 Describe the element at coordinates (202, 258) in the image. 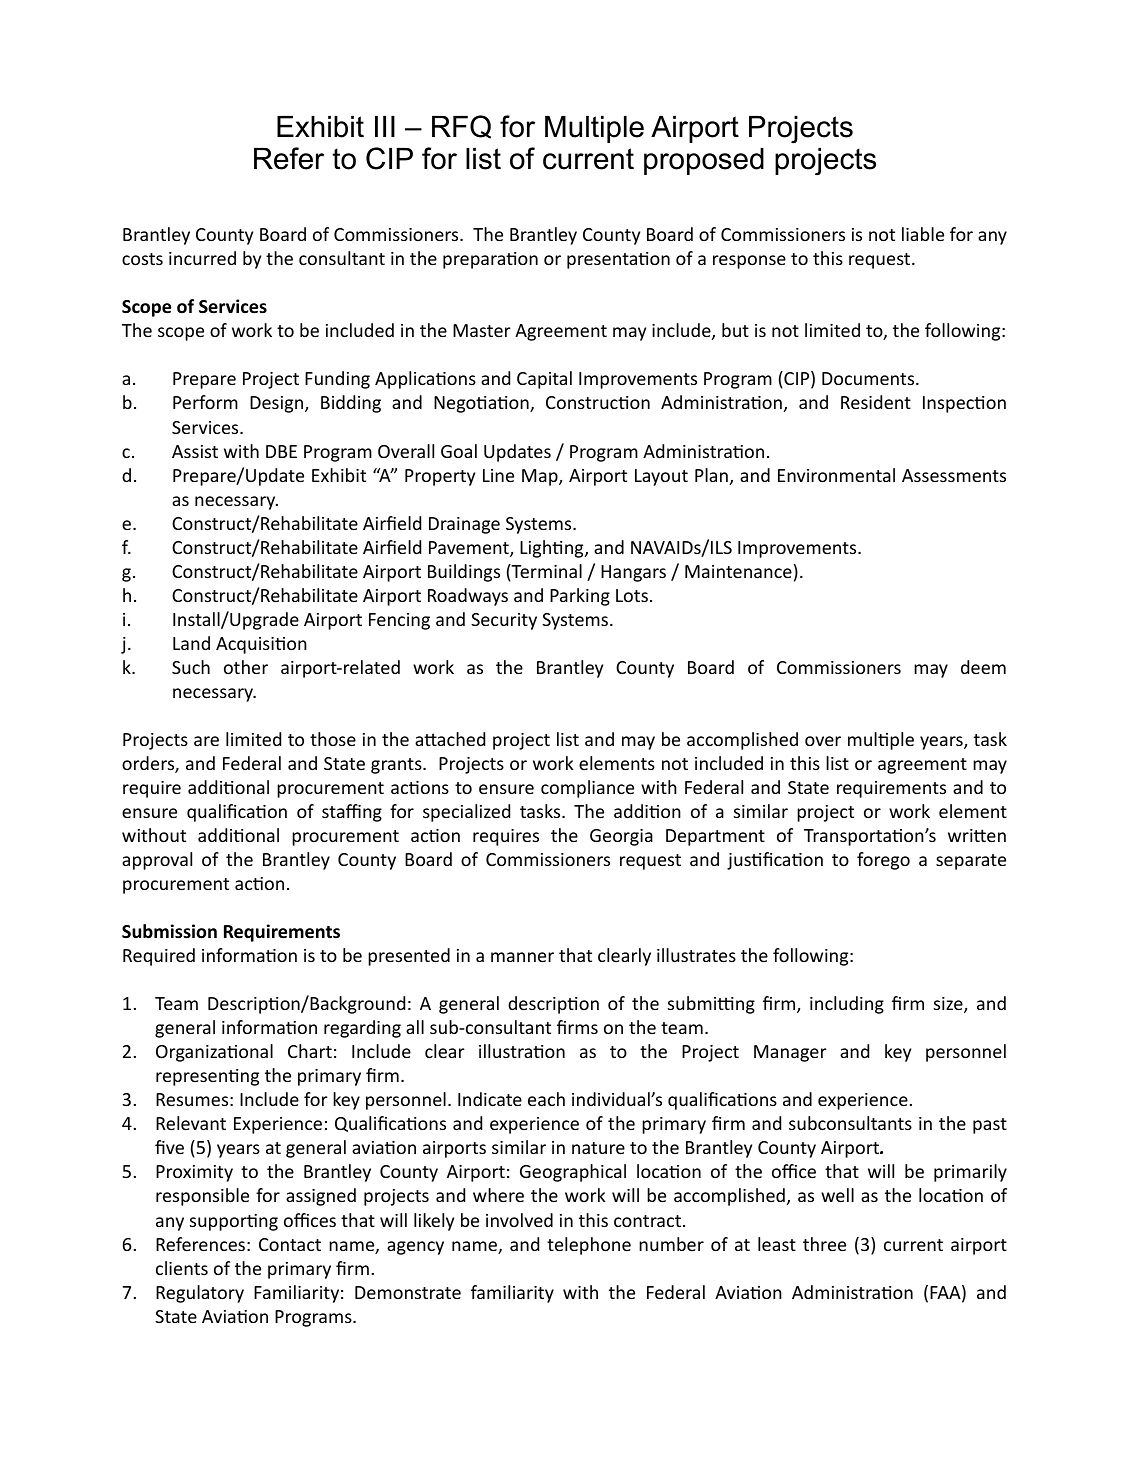

I see `incurred` at that location.
